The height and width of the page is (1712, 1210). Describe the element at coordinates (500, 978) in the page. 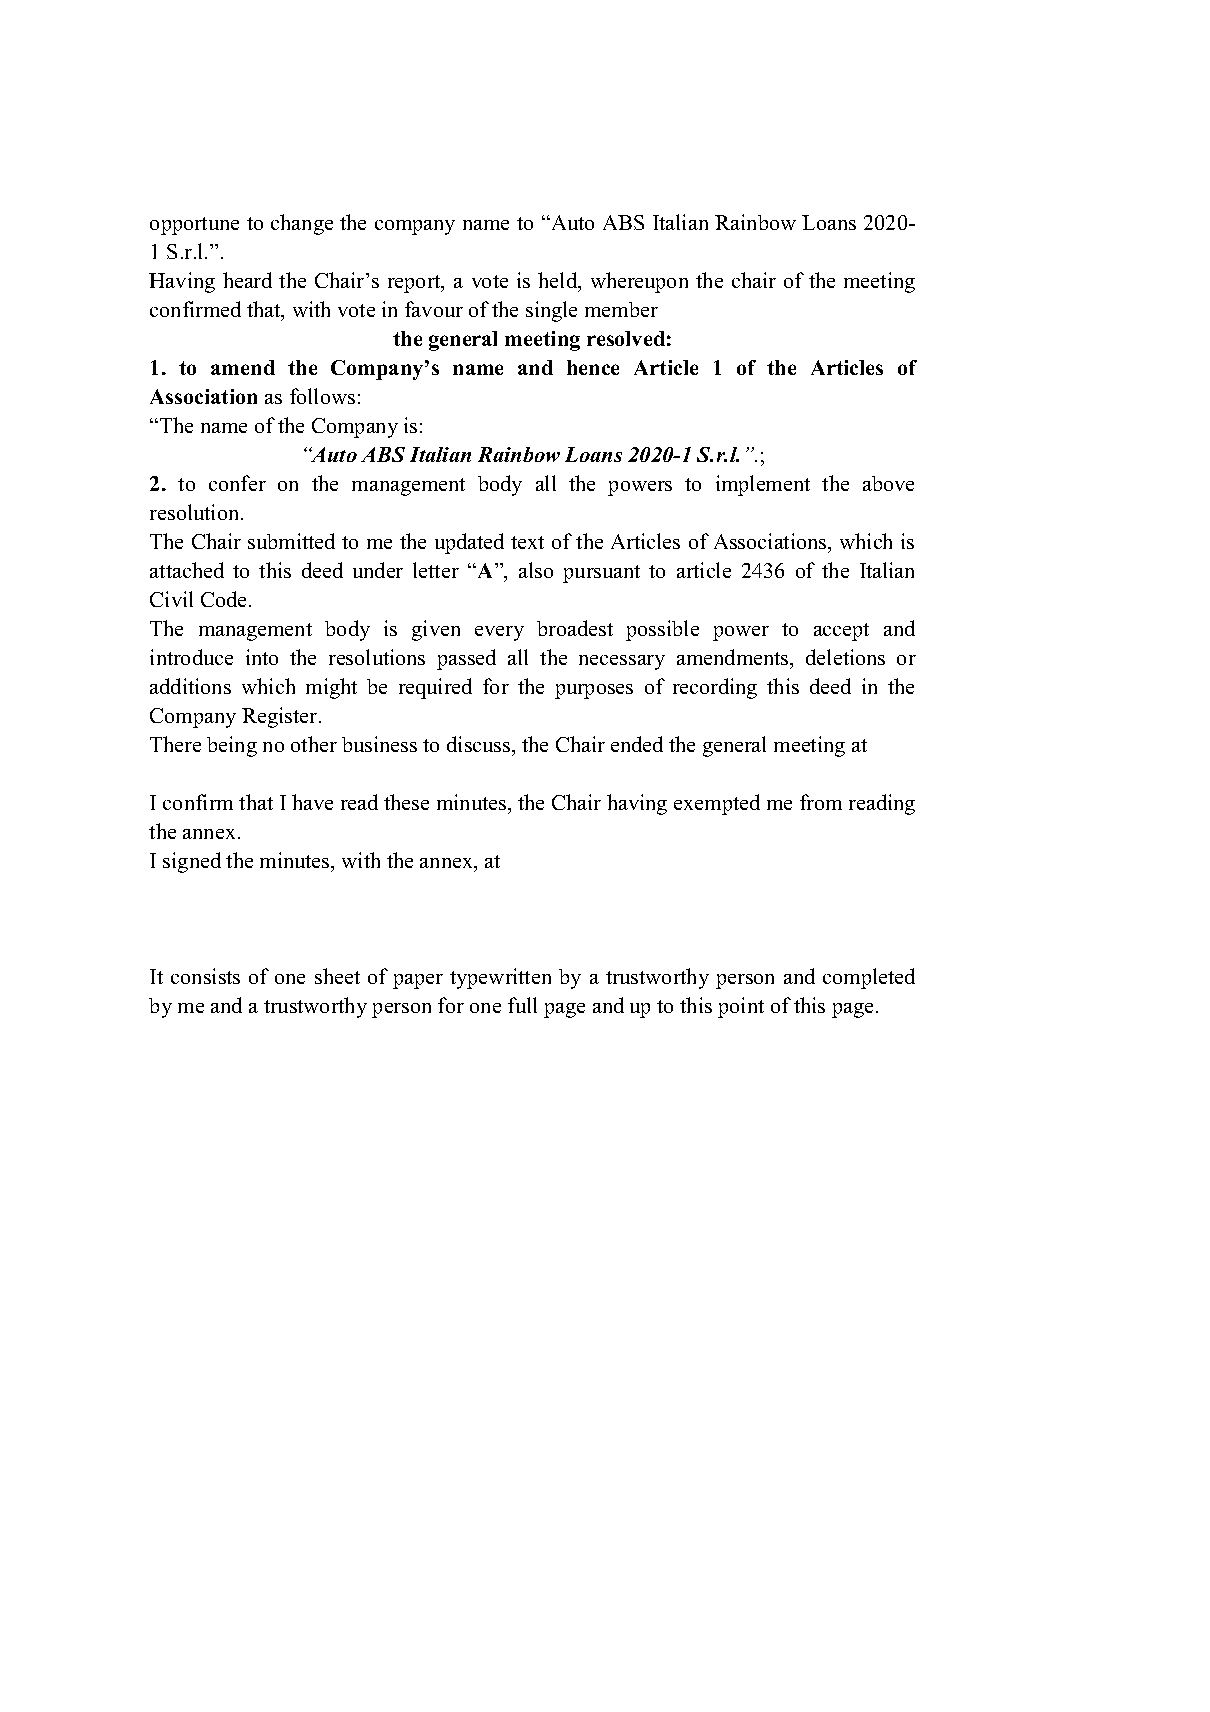

I see `typewritten` at that location.
